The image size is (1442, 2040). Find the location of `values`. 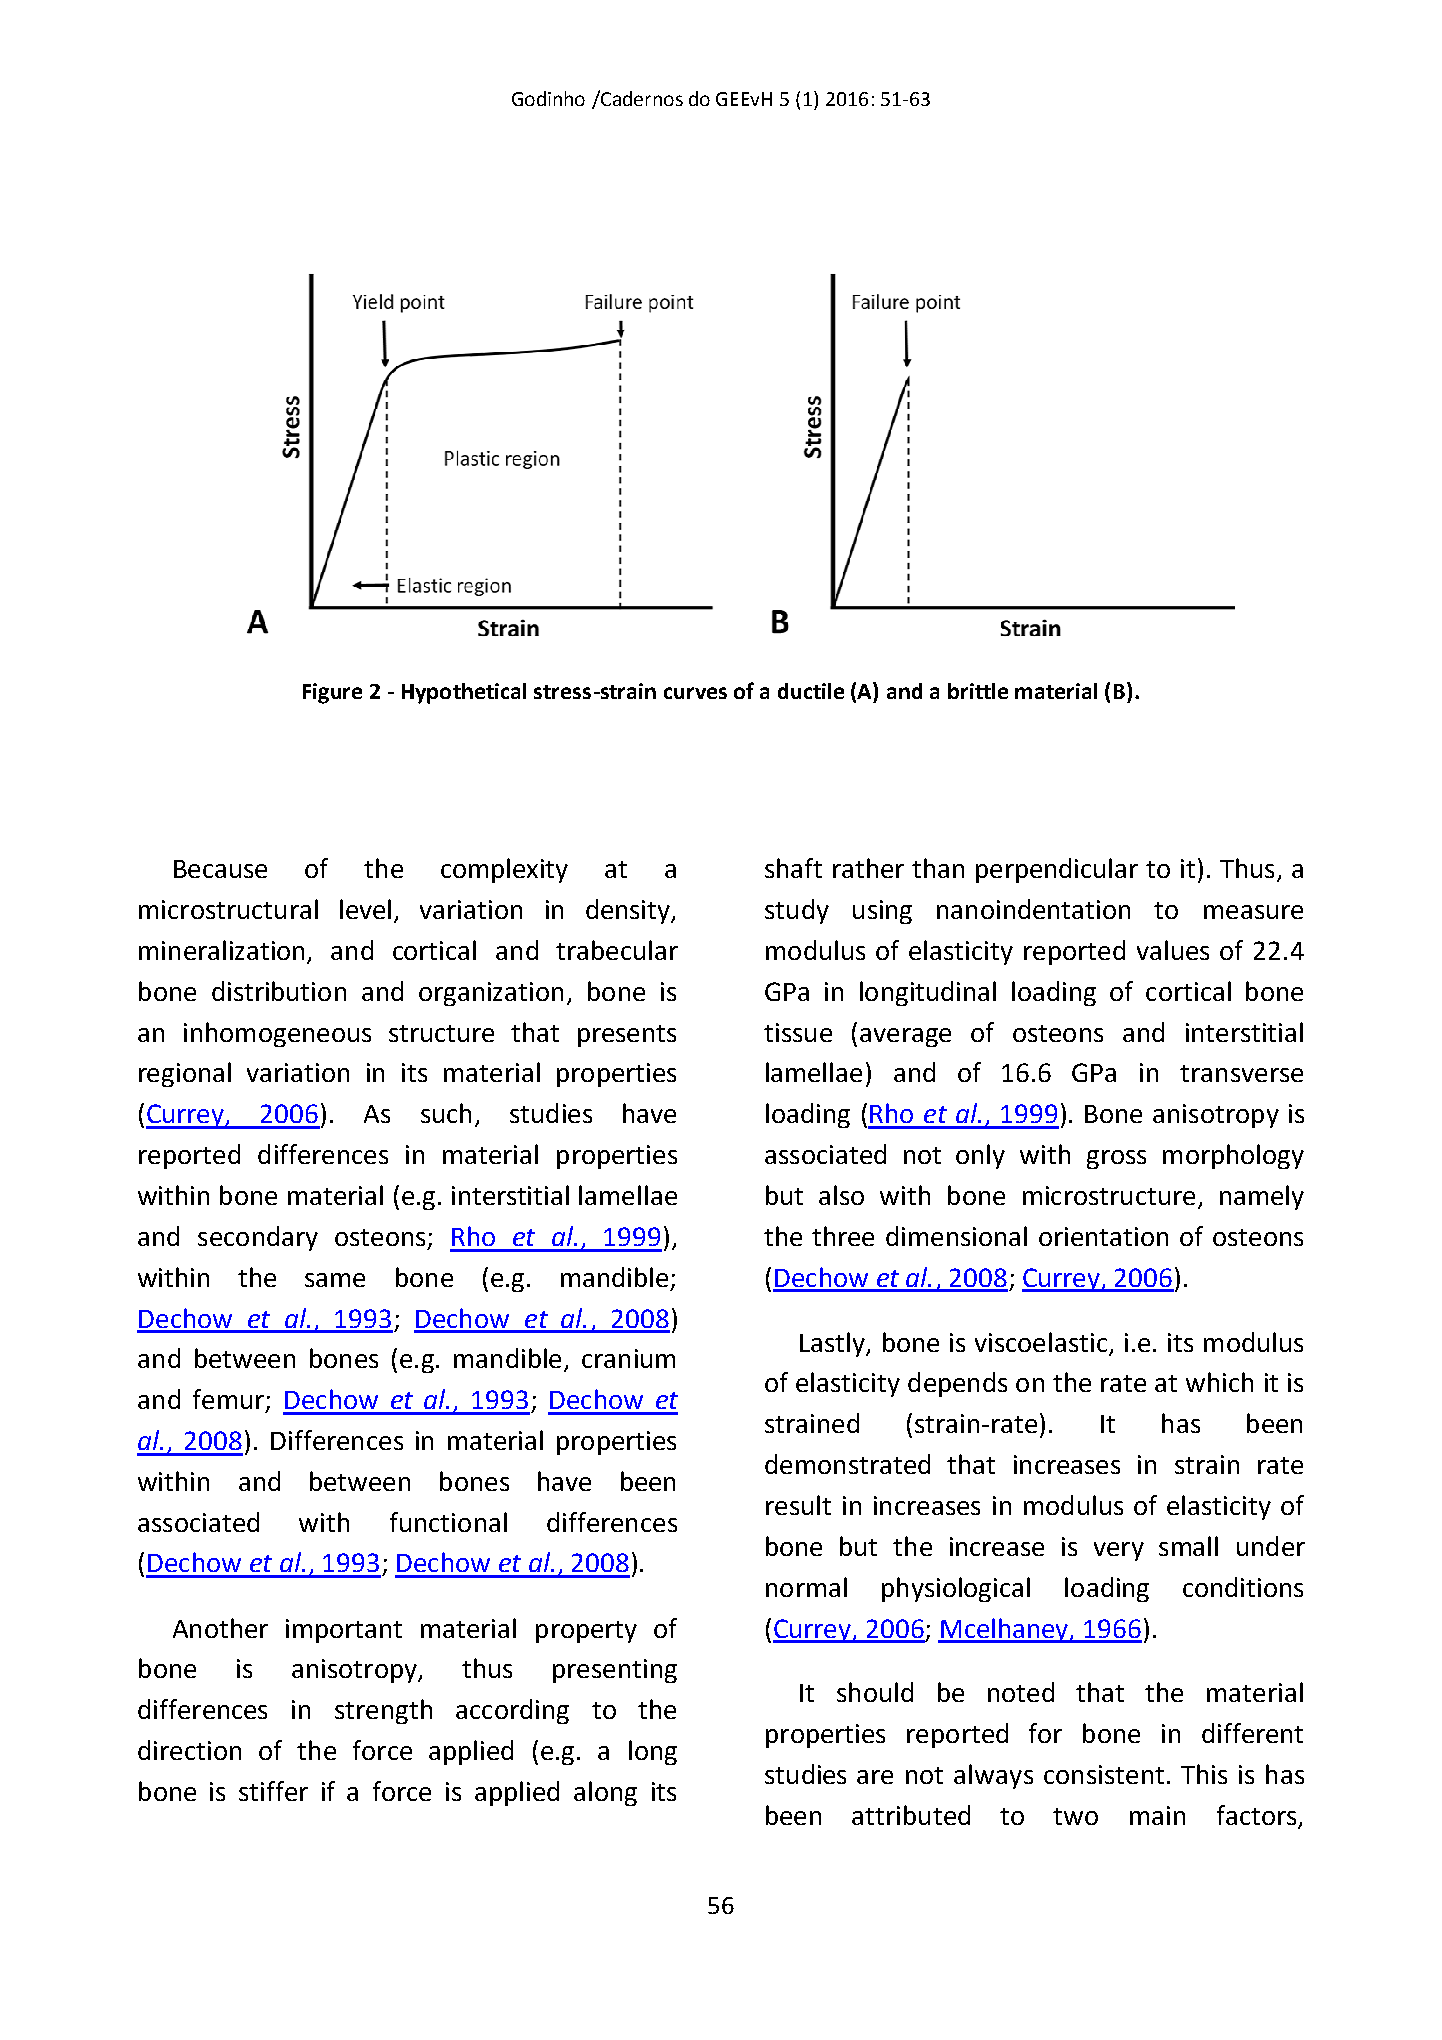

values is located at coordinates (1173, 950).
